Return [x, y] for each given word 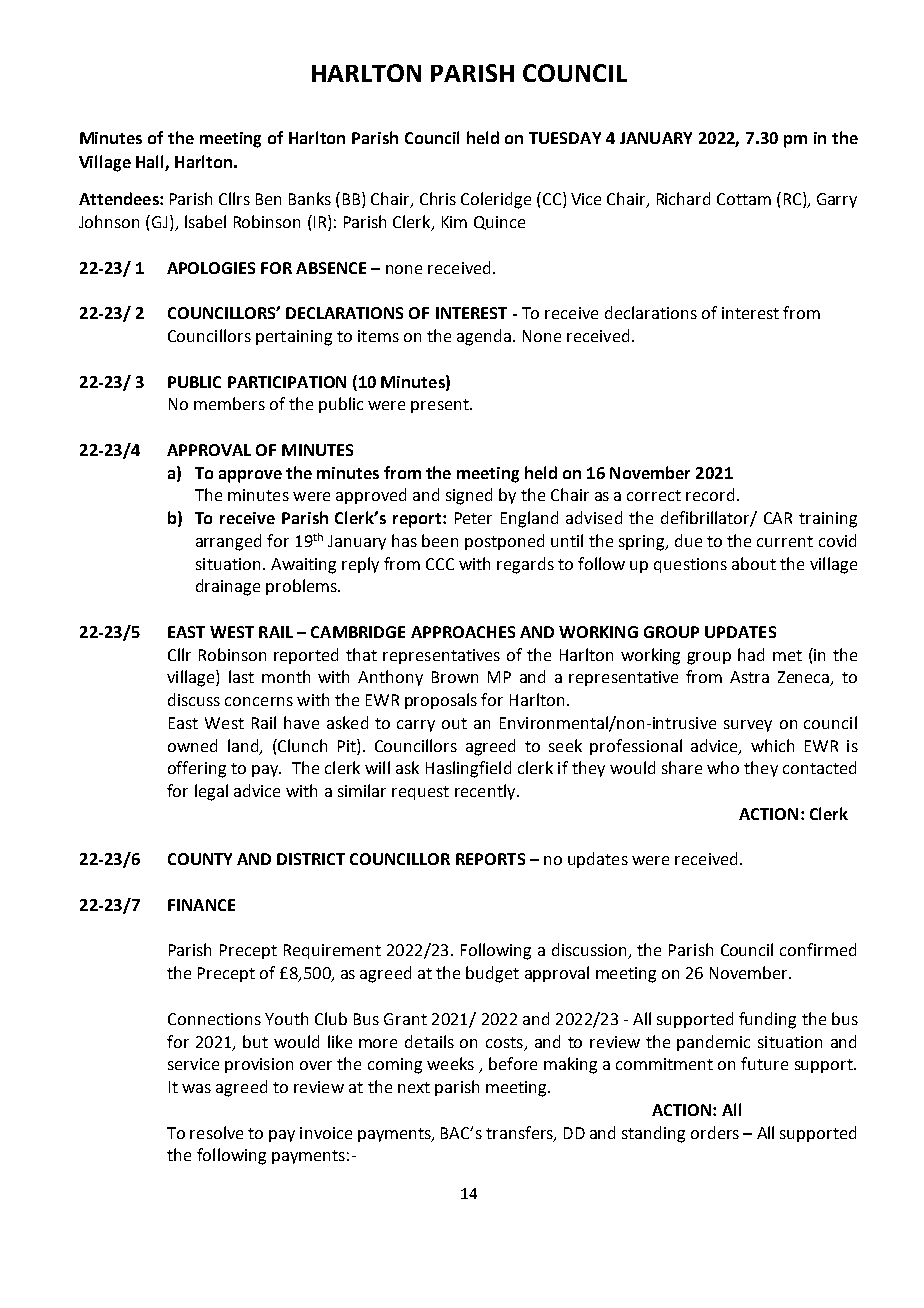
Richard [683, 198]
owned [192, 745]
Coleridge [496, 200]
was [196, 1088]
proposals [441, 701]
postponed [504, 542]
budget [492, 974]
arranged [228, 542]
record [710, 494]
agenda [484, 337]
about [754, 563]
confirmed [818, 949]
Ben [268, 199]
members [229, 403]
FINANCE [201, 905]
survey [748, 726]
